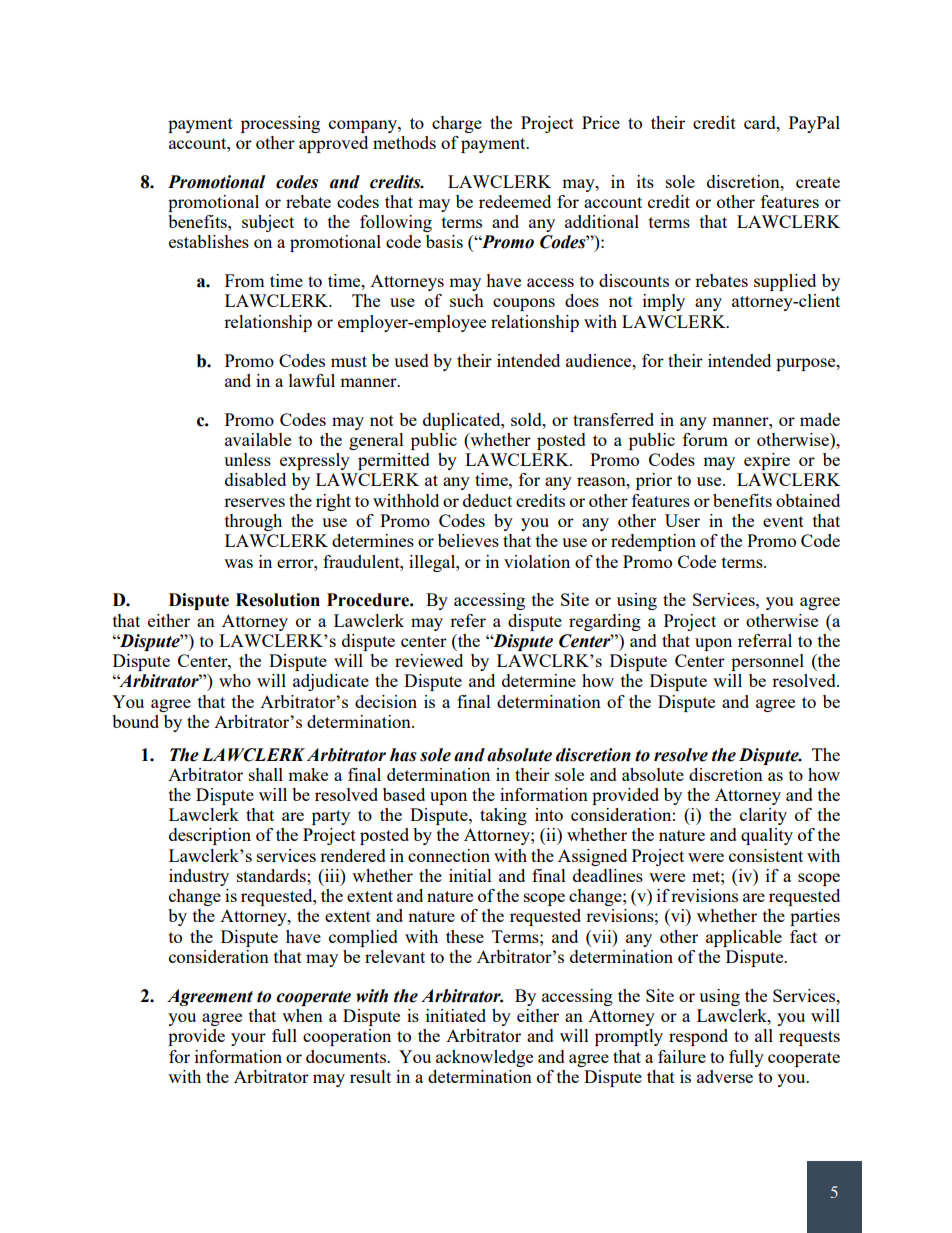 The width and height of the screenshot is (952, 1233). What do you see at coordinates (411, 360) in the screenshot?
I see `used` at bounding box center [411, 360].
